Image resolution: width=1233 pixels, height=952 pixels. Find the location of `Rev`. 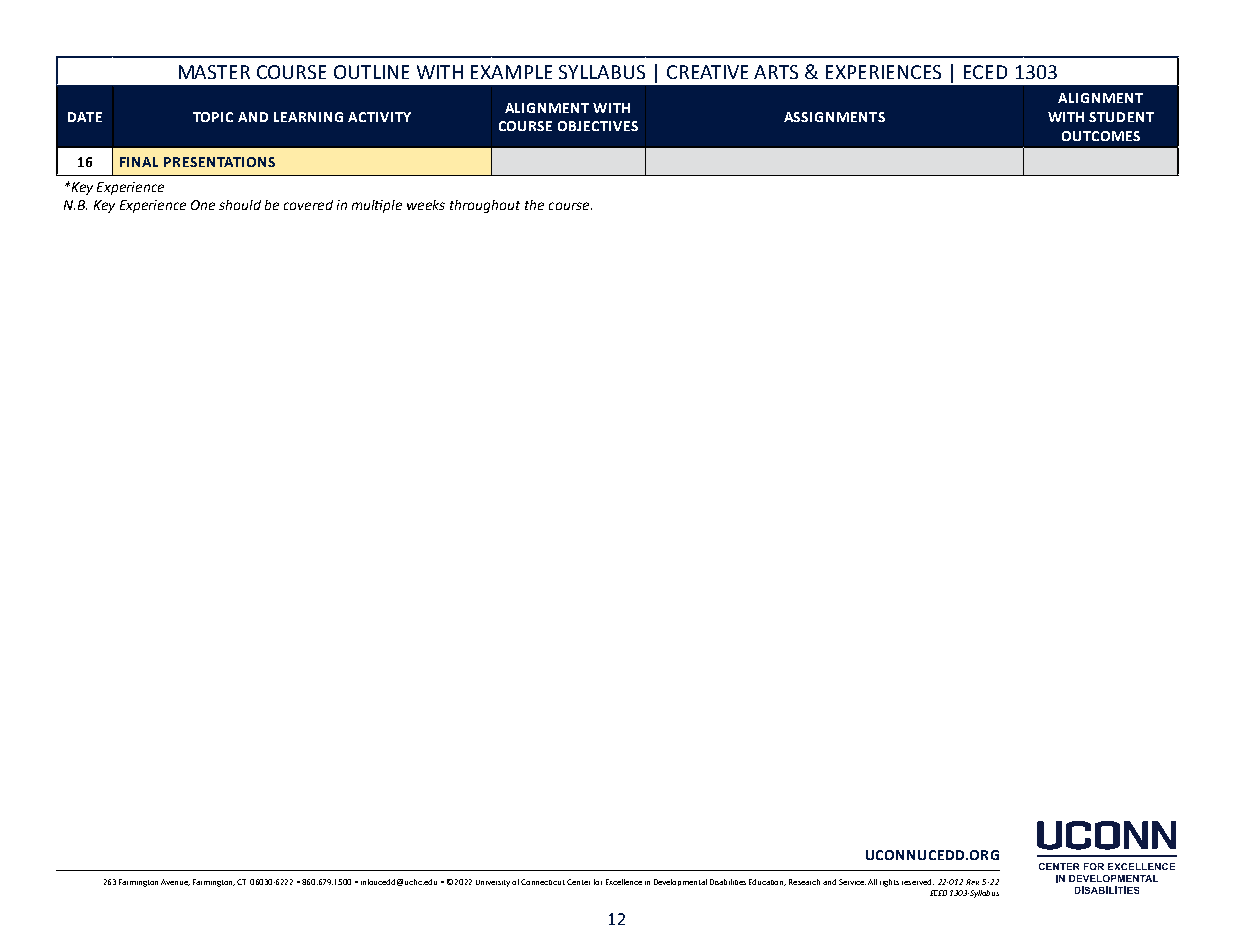

Rev is located at coordinates (972, 882).
